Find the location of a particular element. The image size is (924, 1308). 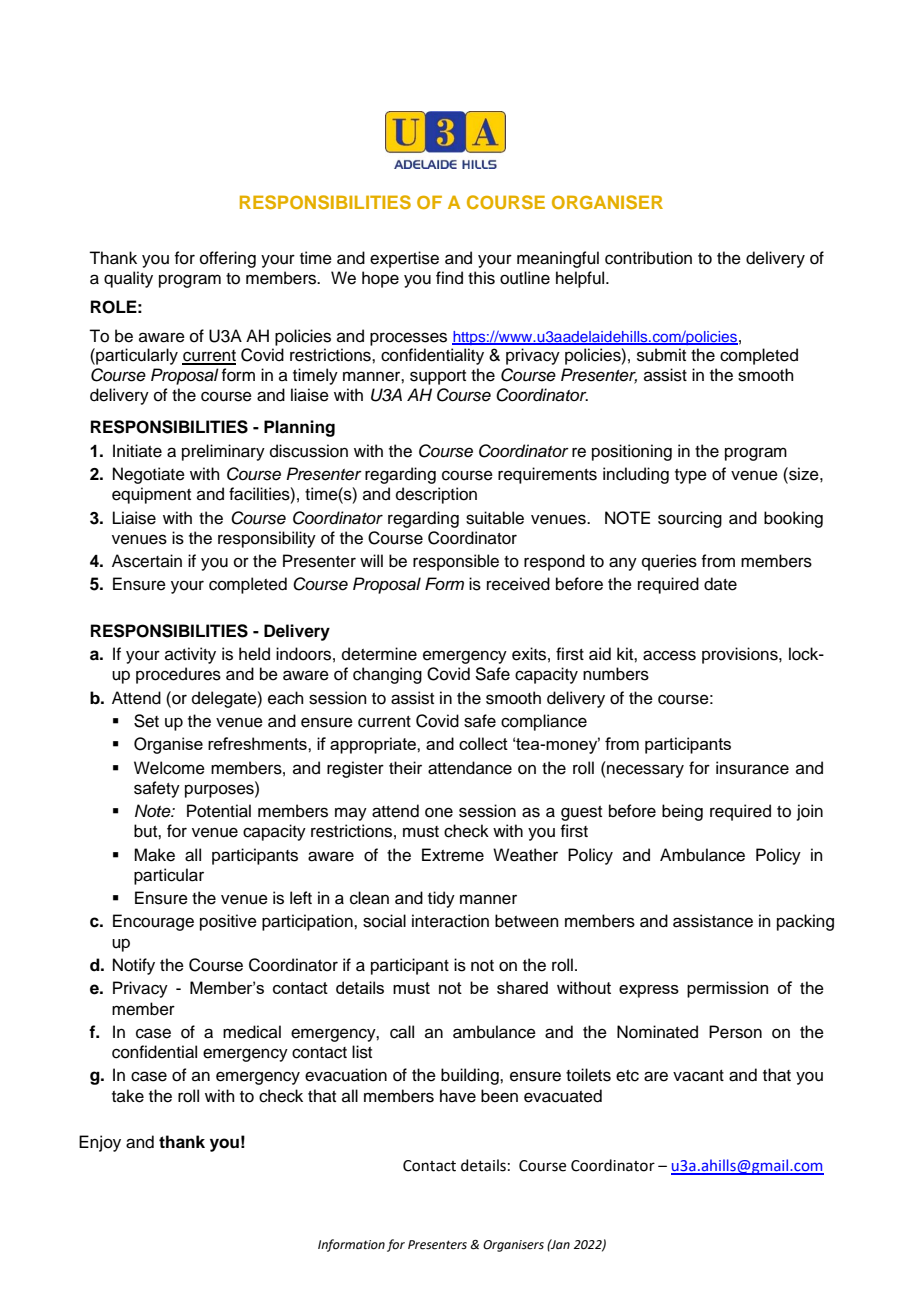

provisions is located at coordinates (741, 655).
